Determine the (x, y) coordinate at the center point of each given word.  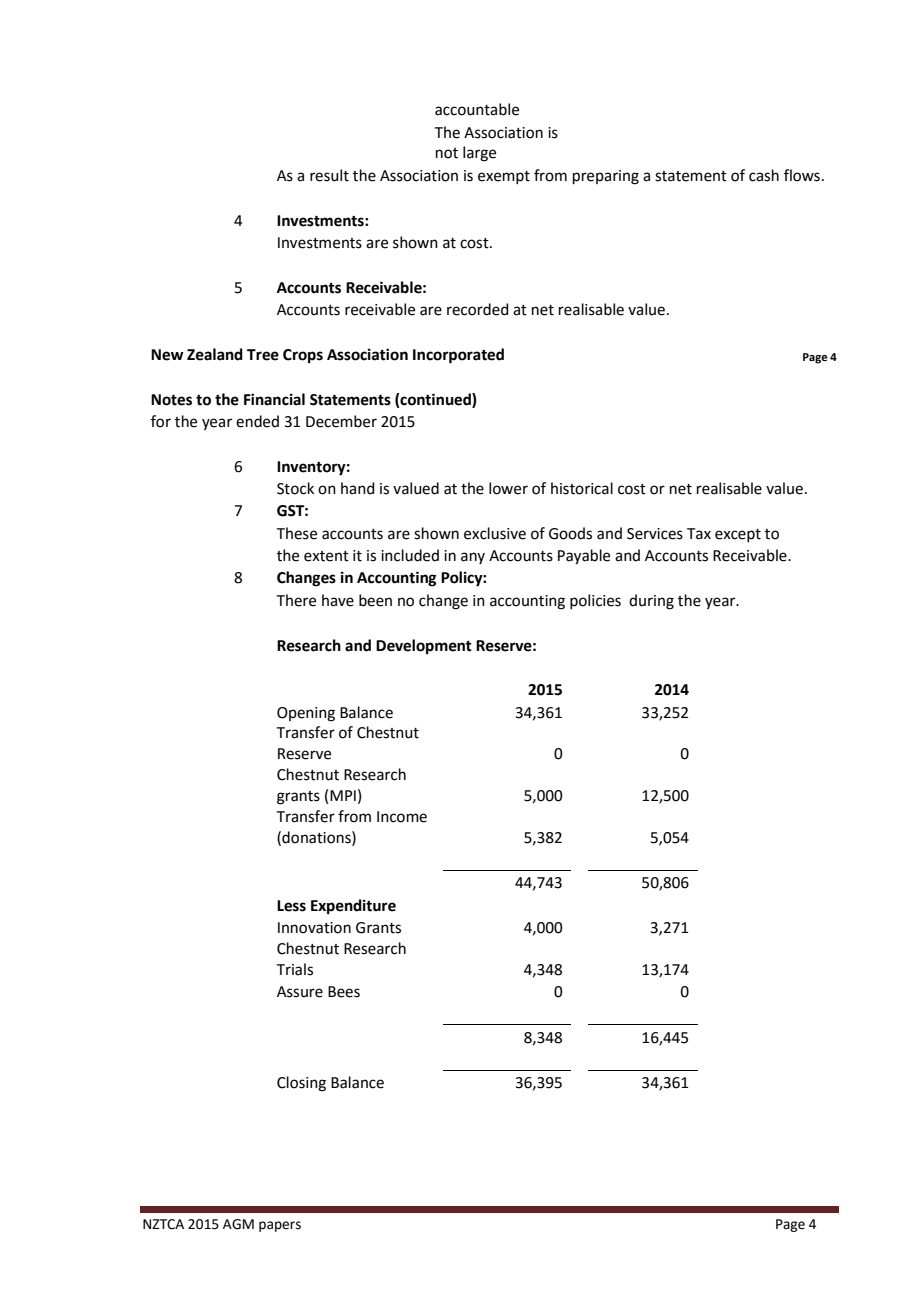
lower (508, 488)
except (738, 535)
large (479, 154)
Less (291, 906)
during (651, 602)
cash (764, 175)
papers (280, 1226)
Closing (301, 1084)
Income (402, 817)
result (329, 175)
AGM (238, 1224)
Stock (295, 488)
